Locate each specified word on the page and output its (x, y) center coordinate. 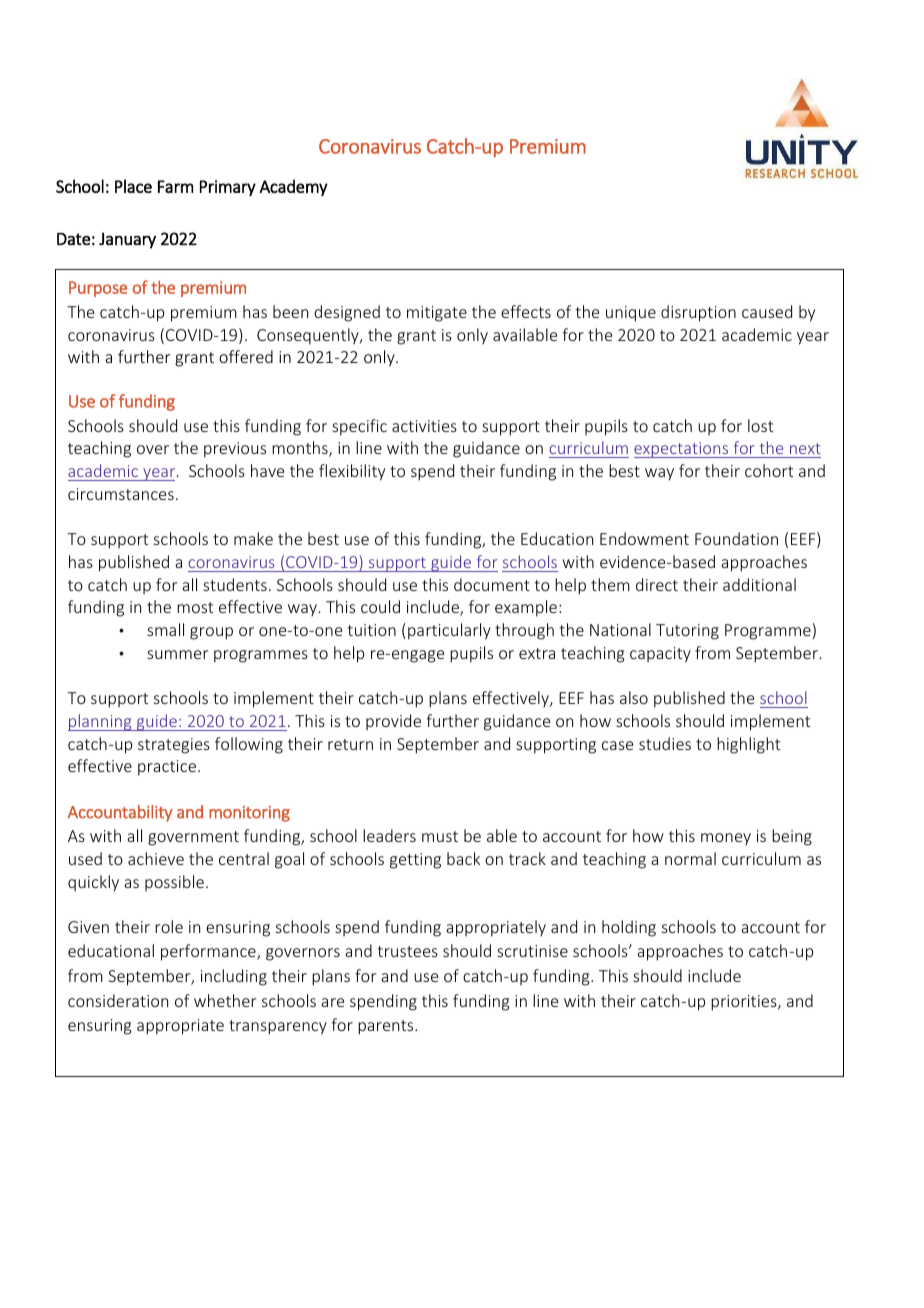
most (195, 607)
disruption (698, 313)
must (440, 836)
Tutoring (687, 632)
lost (760, 425)
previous (235, 450)
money (726, 839)
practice (168, 768)
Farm (175, 186)
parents (387, 1027)
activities (424, 426)
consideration (118, 1000)
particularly (449, 631)
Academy (293, 187)
